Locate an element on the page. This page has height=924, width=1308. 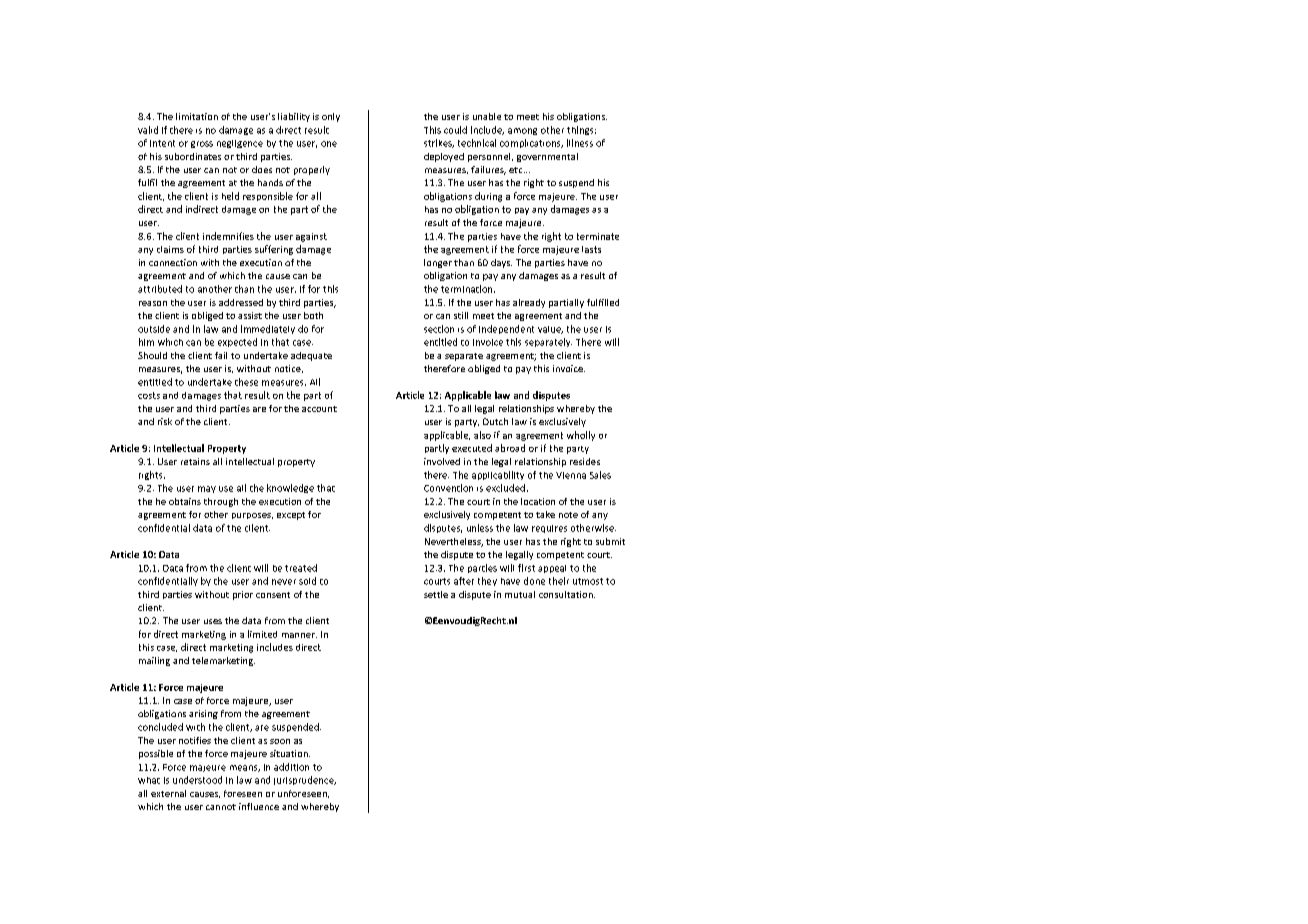
only is located at coordinates (331, 117).
